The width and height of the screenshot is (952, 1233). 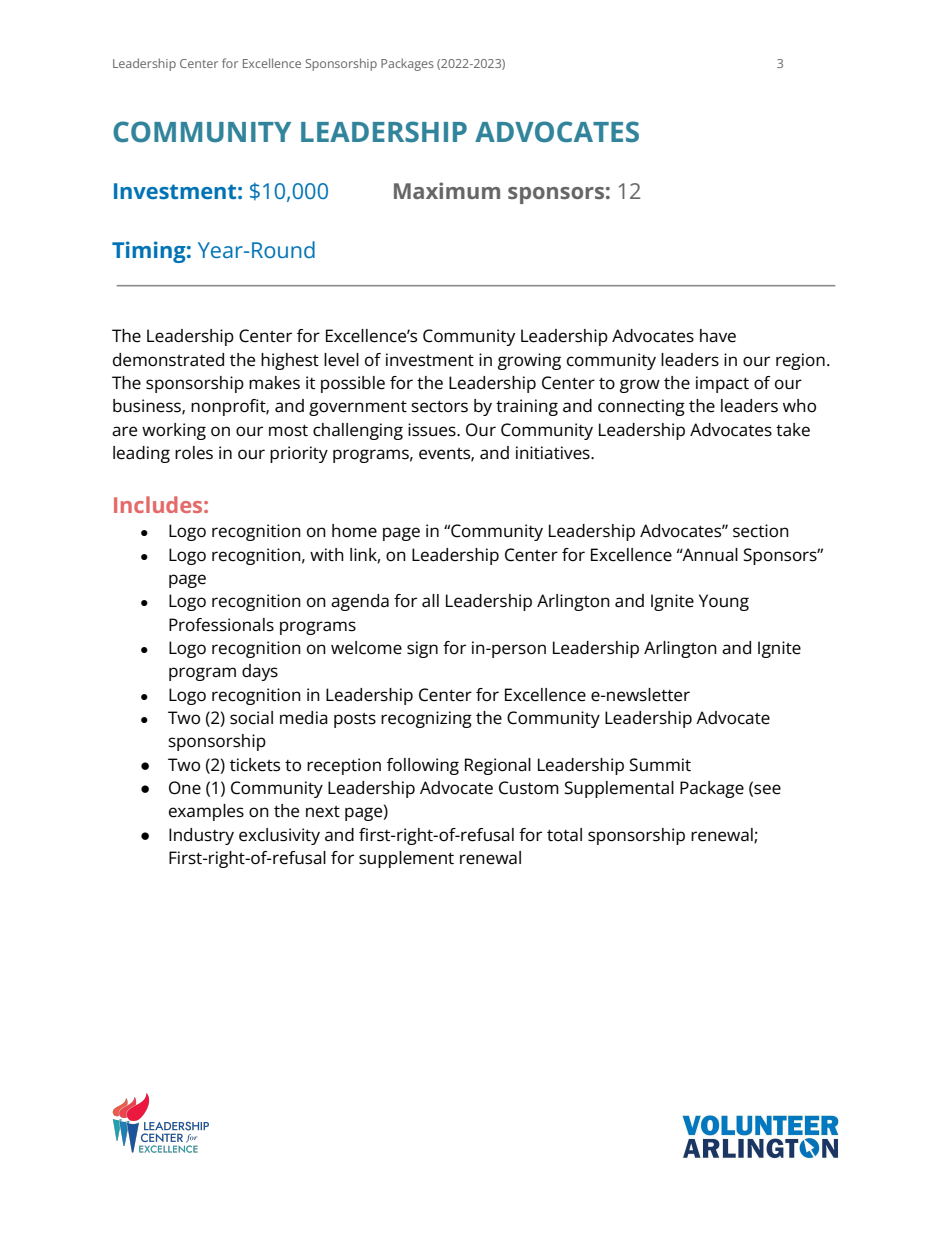 What do you see at coordinates (439, 407) in the screenshot?
I see `sectors` at bounding box center [439, 407].
